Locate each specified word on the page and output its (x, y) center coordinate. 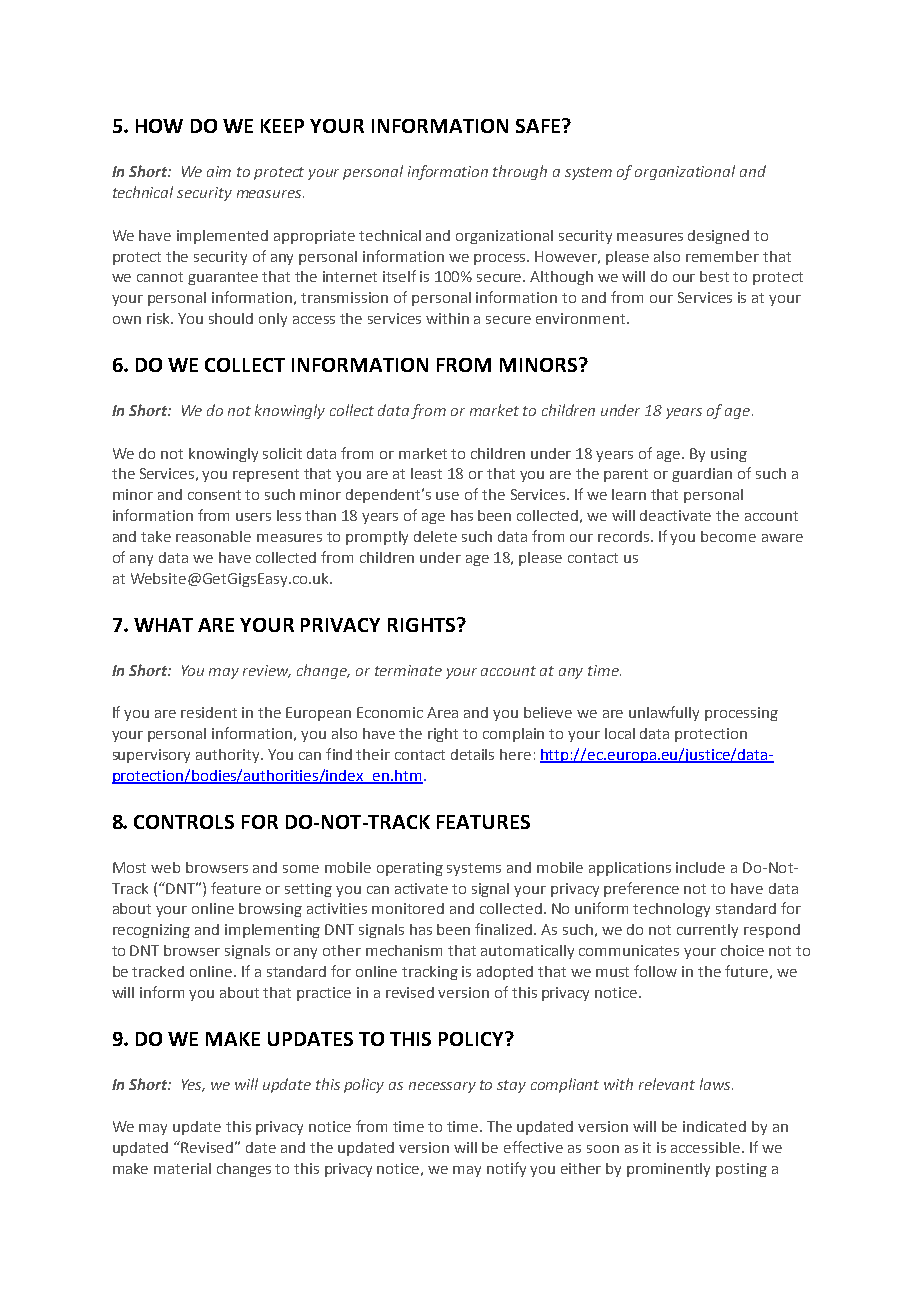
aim (219, 171)
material (182, 1168)
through (520, 172)
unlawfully (664, 713)
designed (718, 237)
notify (506, 1169)
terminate (408, 670)
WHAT (163, 625)
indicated (714, 1126)
